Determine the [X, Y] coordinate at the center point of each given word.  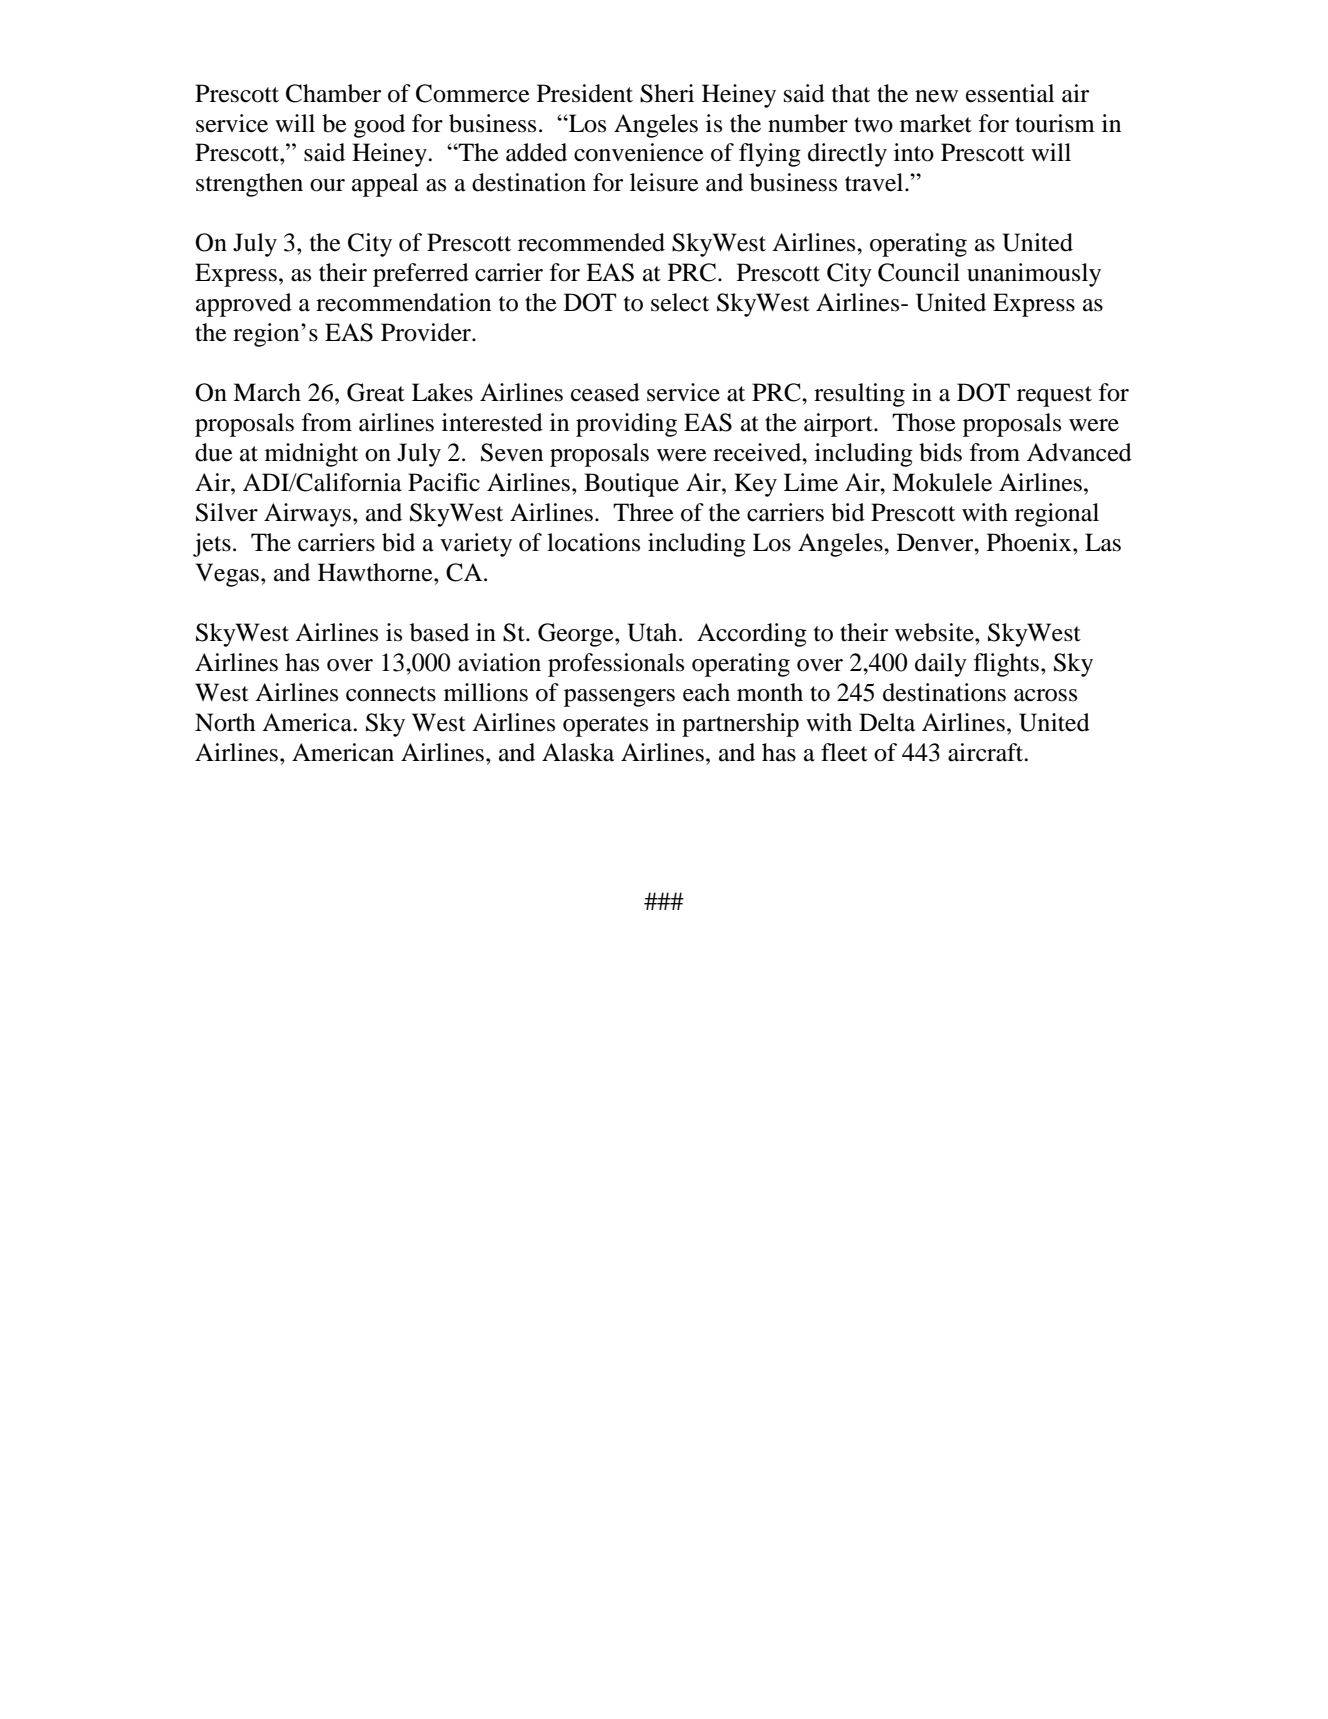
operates [605, 726]
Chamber [333, 93]
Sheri [667, 93]
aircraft [987, 752]
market [936, 123]
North [225, 722]
